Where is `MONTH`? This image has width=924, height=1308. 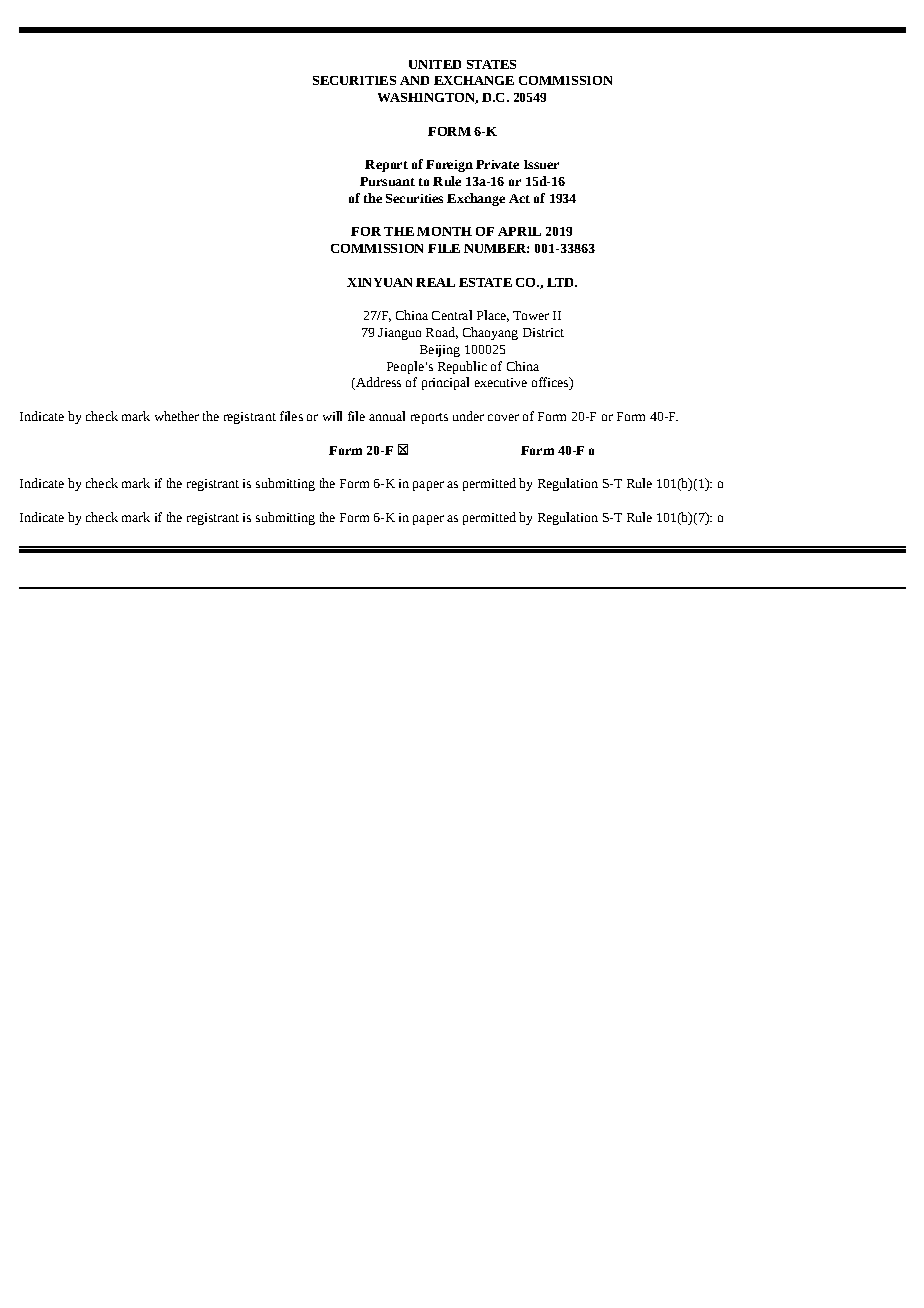
MONTH is located at coordinates (444, 231).
